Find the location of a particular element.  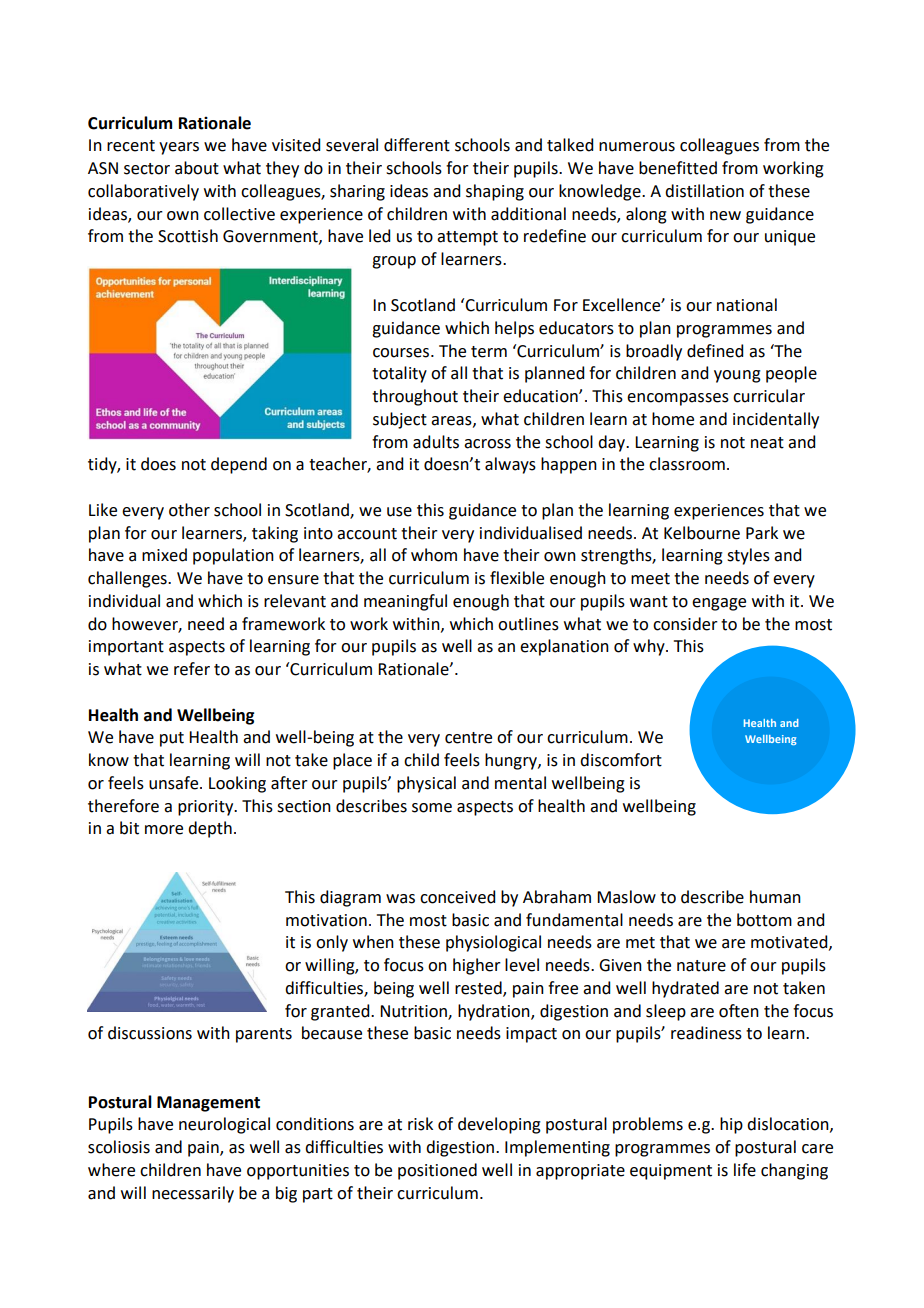

life is located at coordinates (745, 1170).
